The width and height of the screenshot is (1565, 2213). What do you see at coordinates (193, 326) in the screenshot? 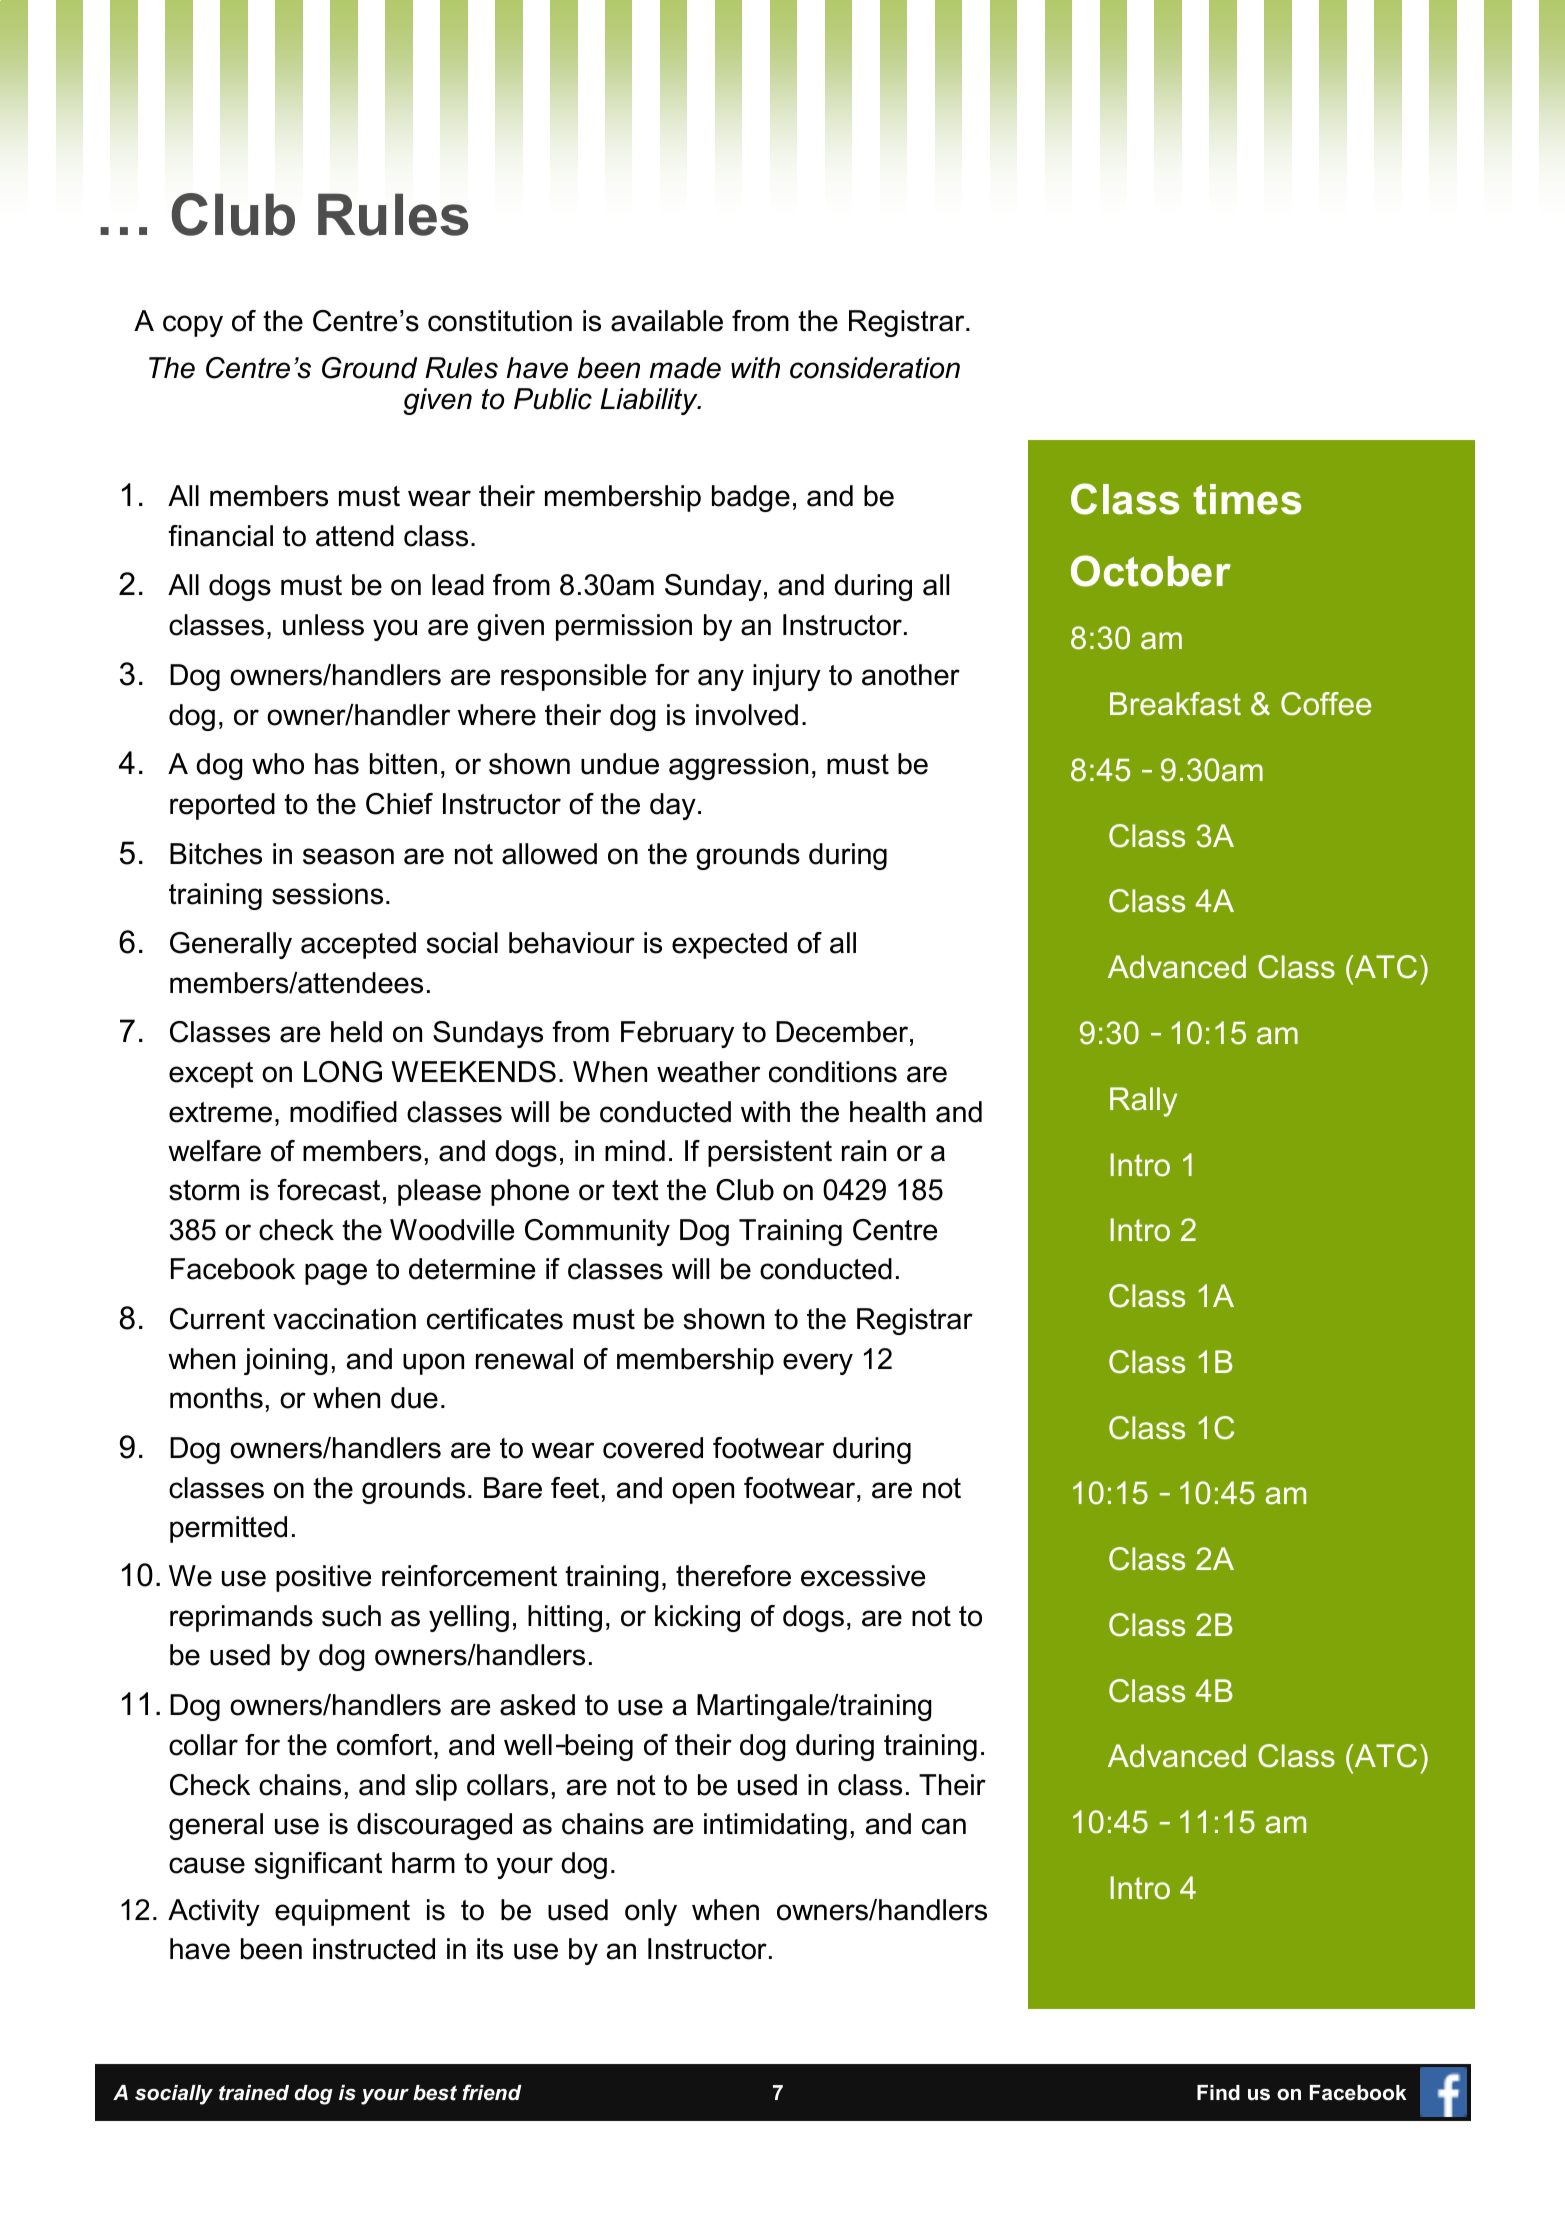
I see `copy` at bounding box center [193, 326].
